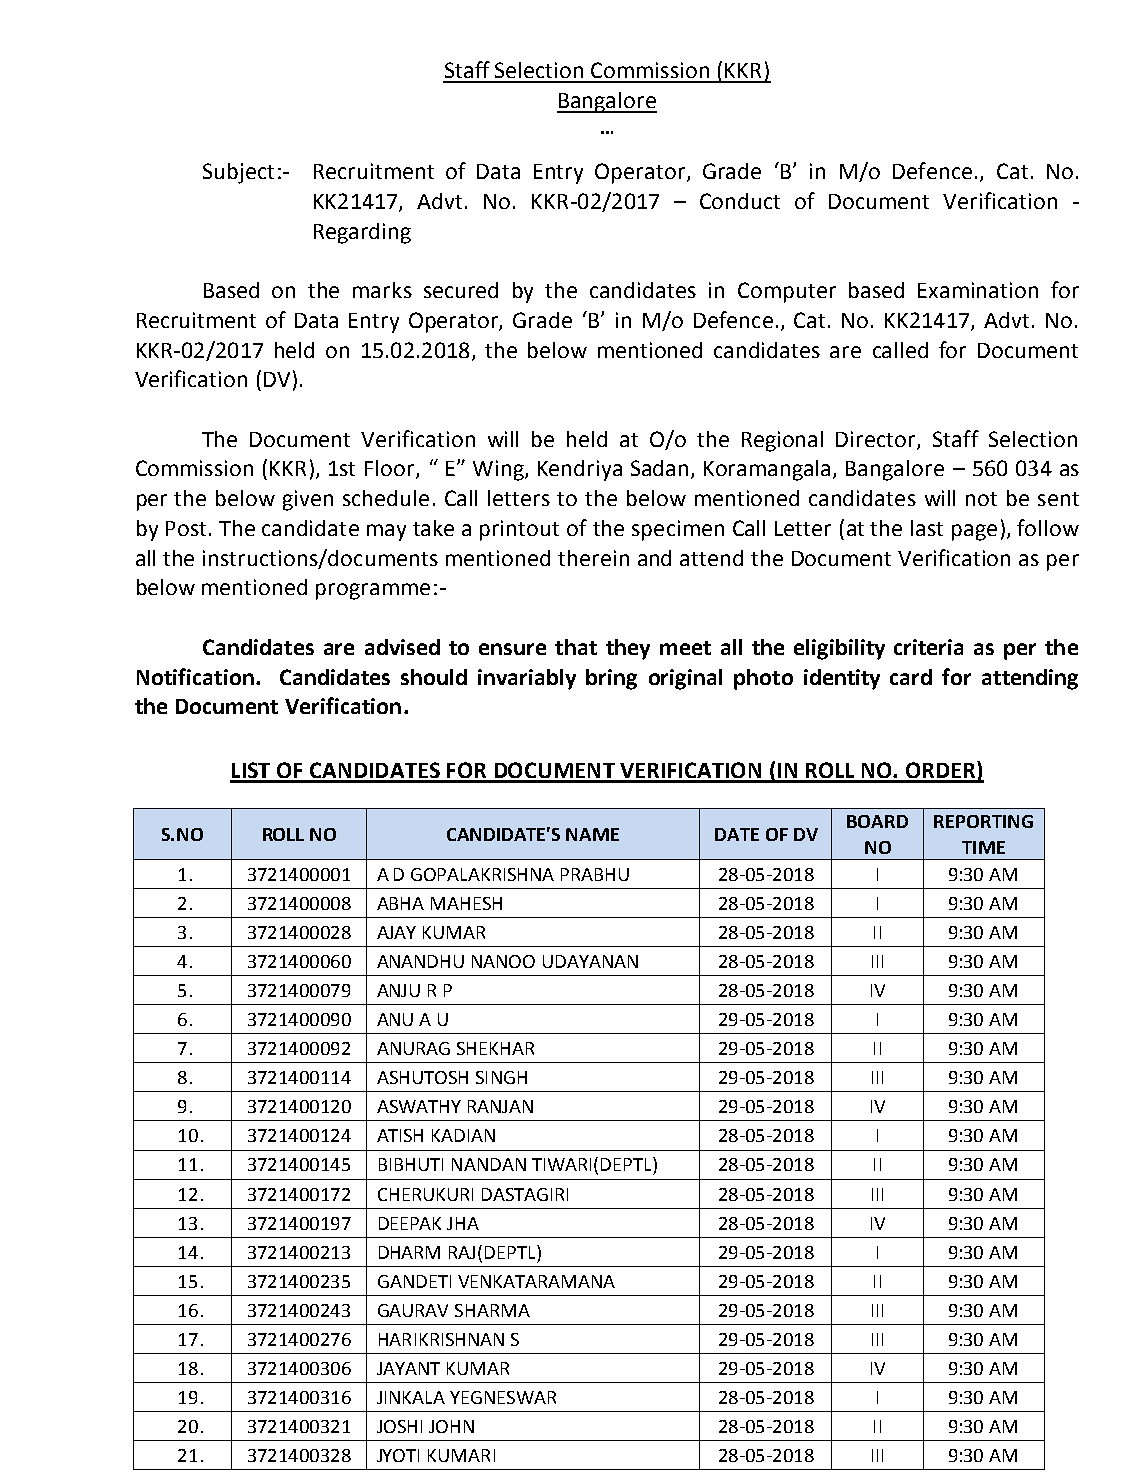 The height and width of the screenshot is (1484, 1147). I want to click on Conduct, so click(740, 201).
